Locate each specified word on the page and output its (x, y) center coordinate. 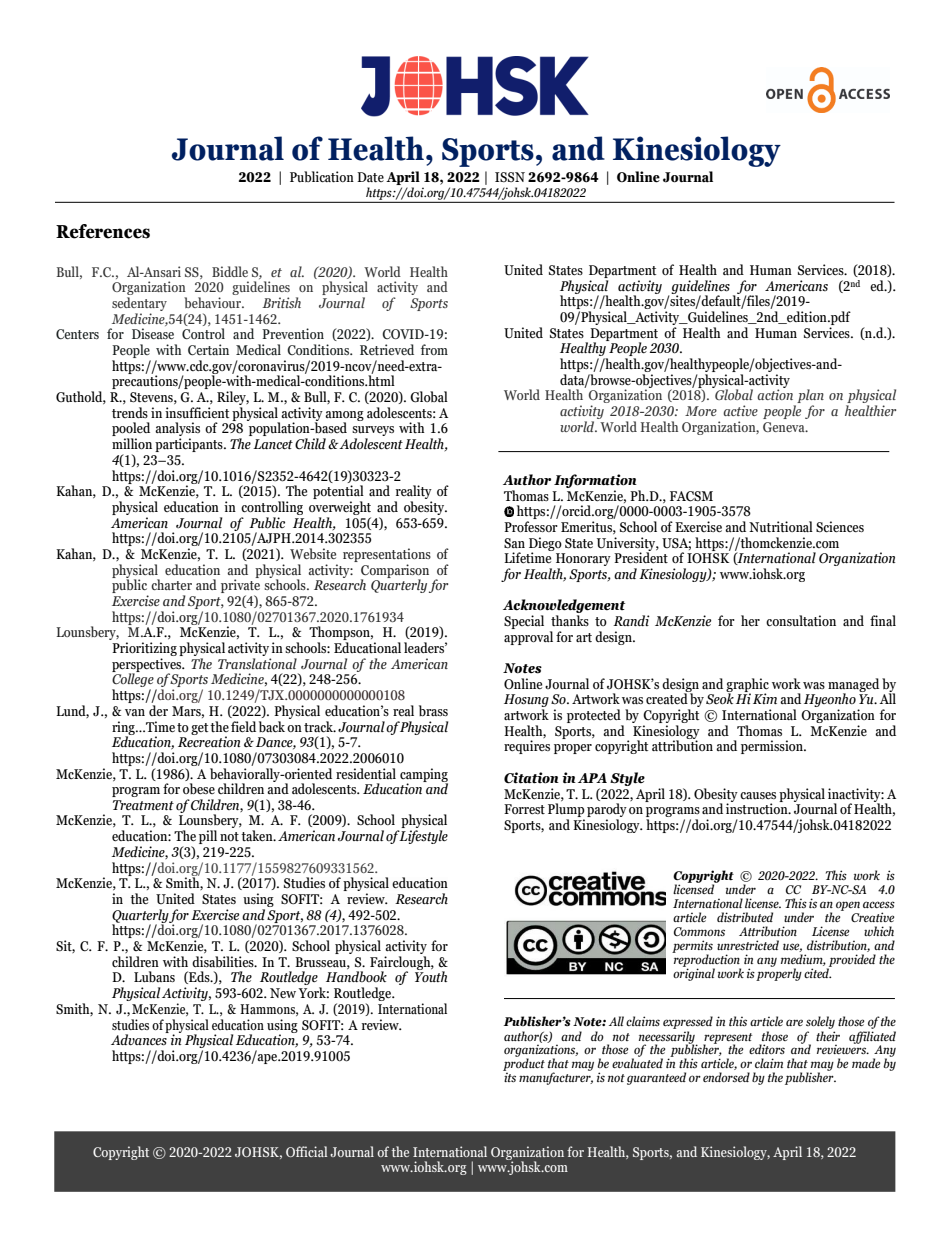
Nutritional (781, 526)
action (775, 394)
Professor (531, 527)
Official (306, 1151)
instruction (758, 808)
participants (190, 445)
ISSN (510, 177)
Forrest (524, 809)
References (103, 231)
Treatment (143, 805)
